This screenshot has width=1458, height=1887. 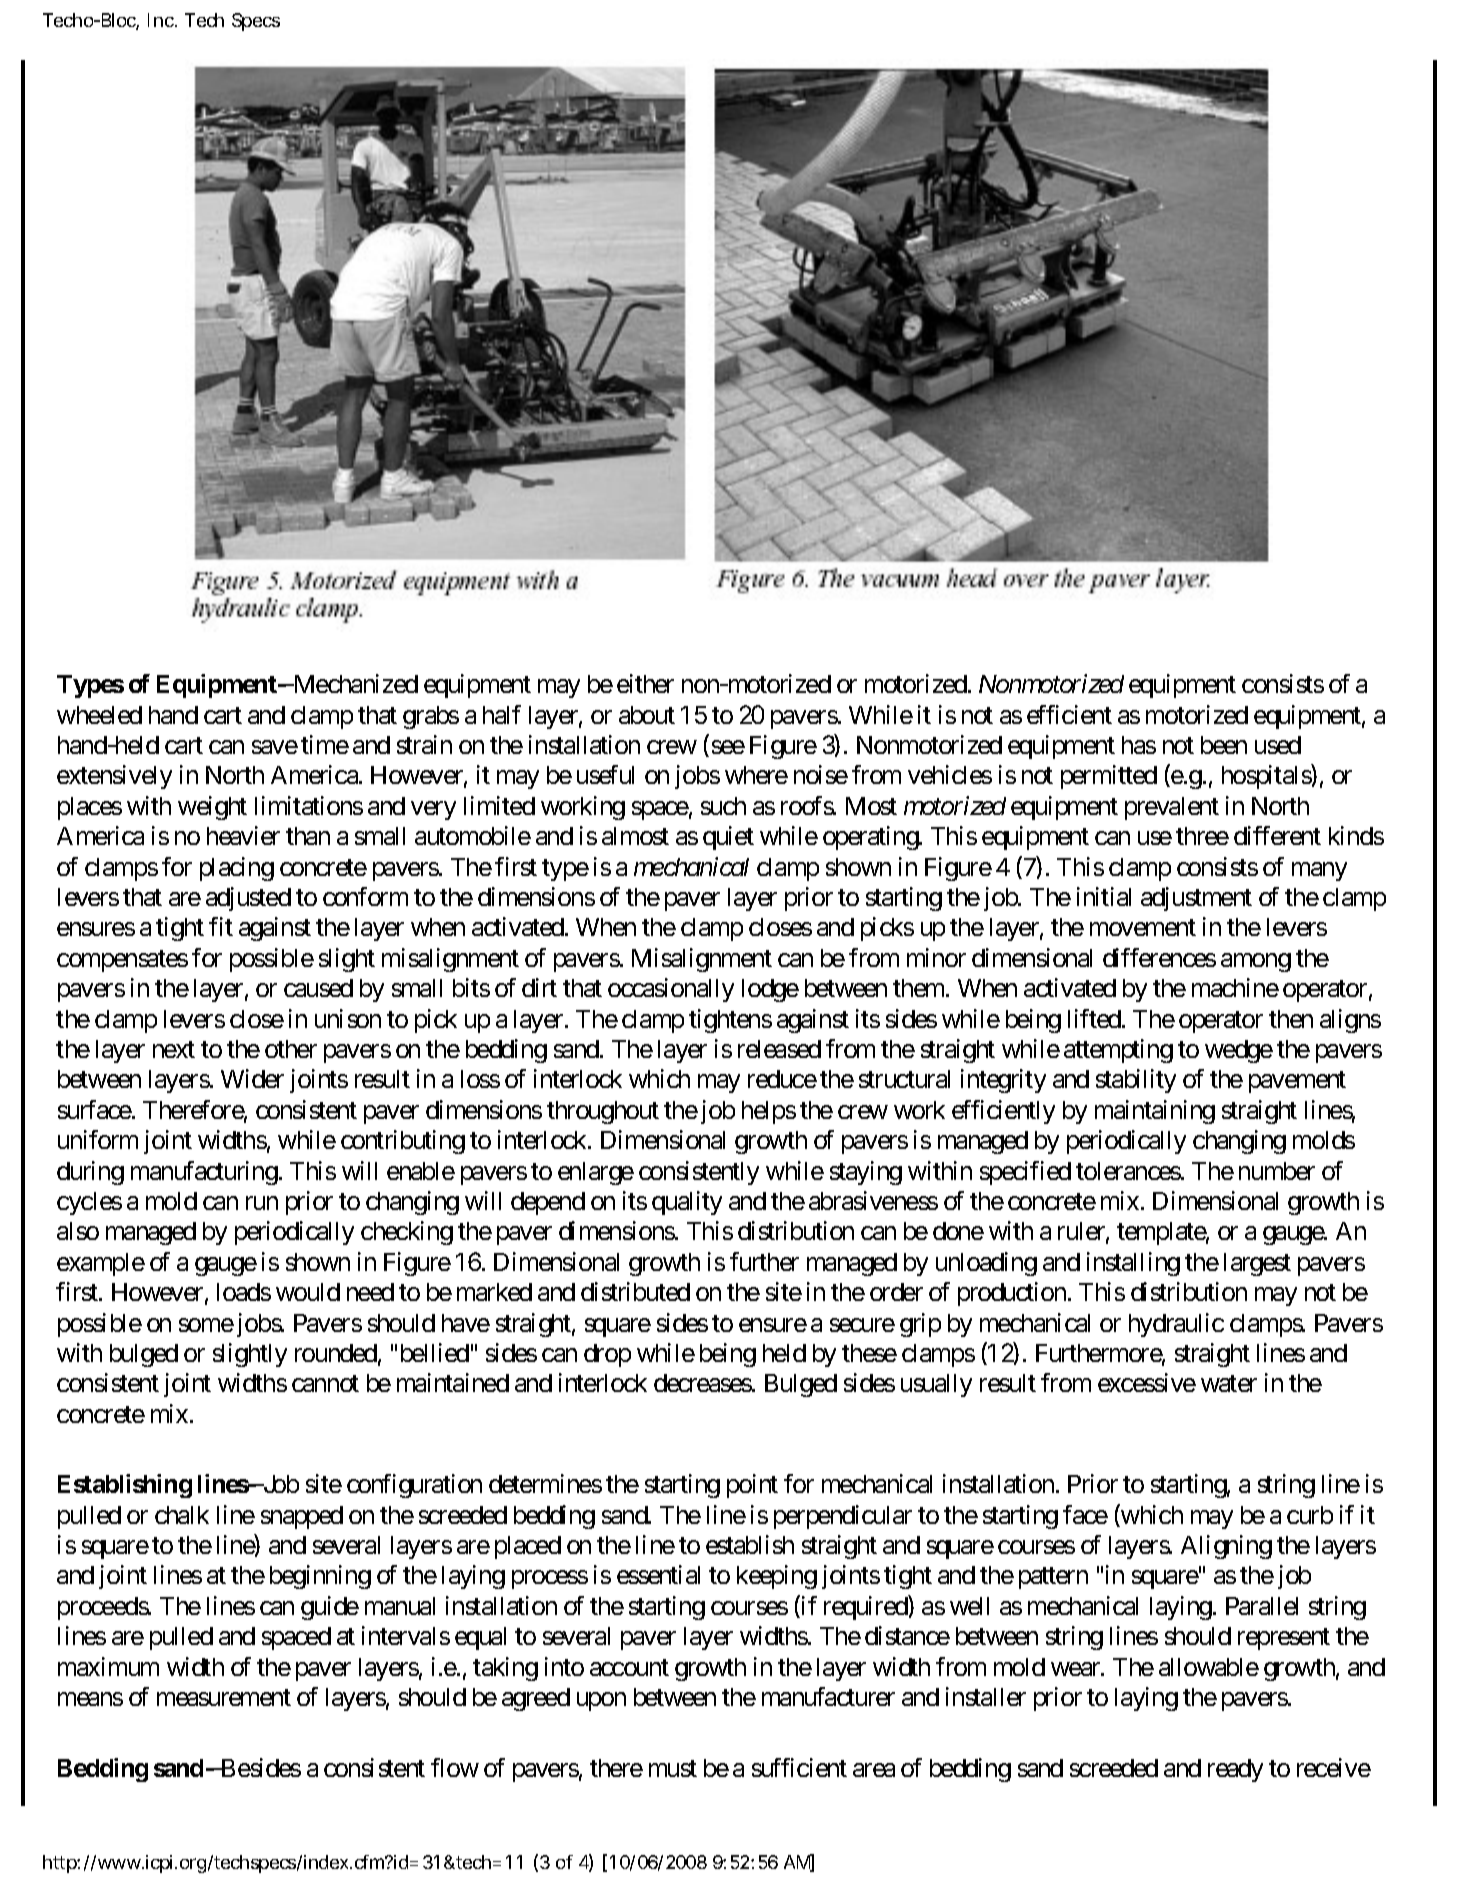 What do you see at coordinates (1267, 777) in the screenshot?
I see `hospitals` at bounding box center [1267, 777].
